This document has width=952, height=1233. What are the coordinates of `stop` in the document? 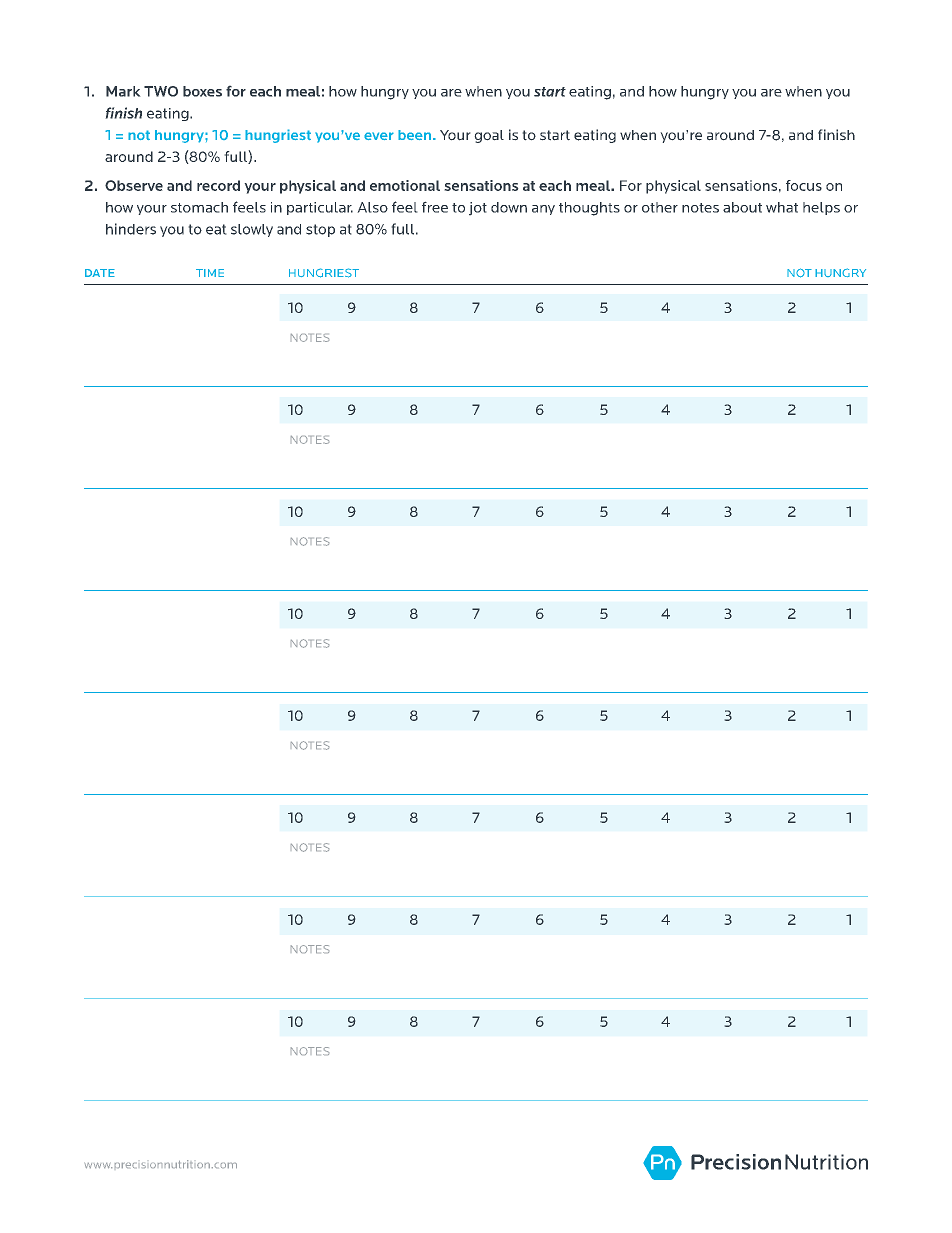 It's located at (320, 230).
